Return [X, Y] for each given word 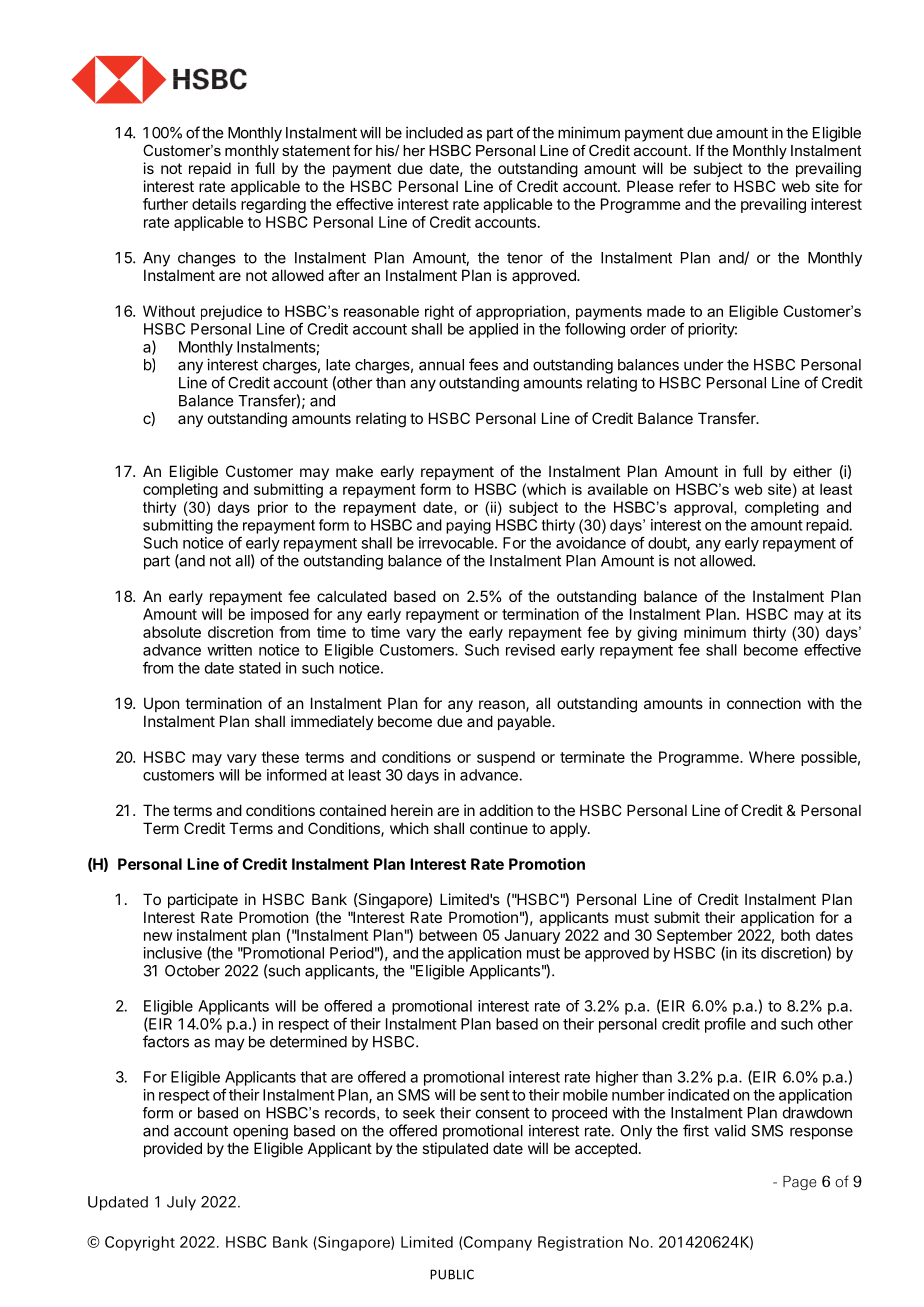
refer [695, 186]
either [812, 471]
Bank [329, 899]
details [214, 204]
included [434, 132]
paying [468, 526]
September [694, 936]
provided [173, 1149]
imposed [280, 615]
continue [499, 828]
